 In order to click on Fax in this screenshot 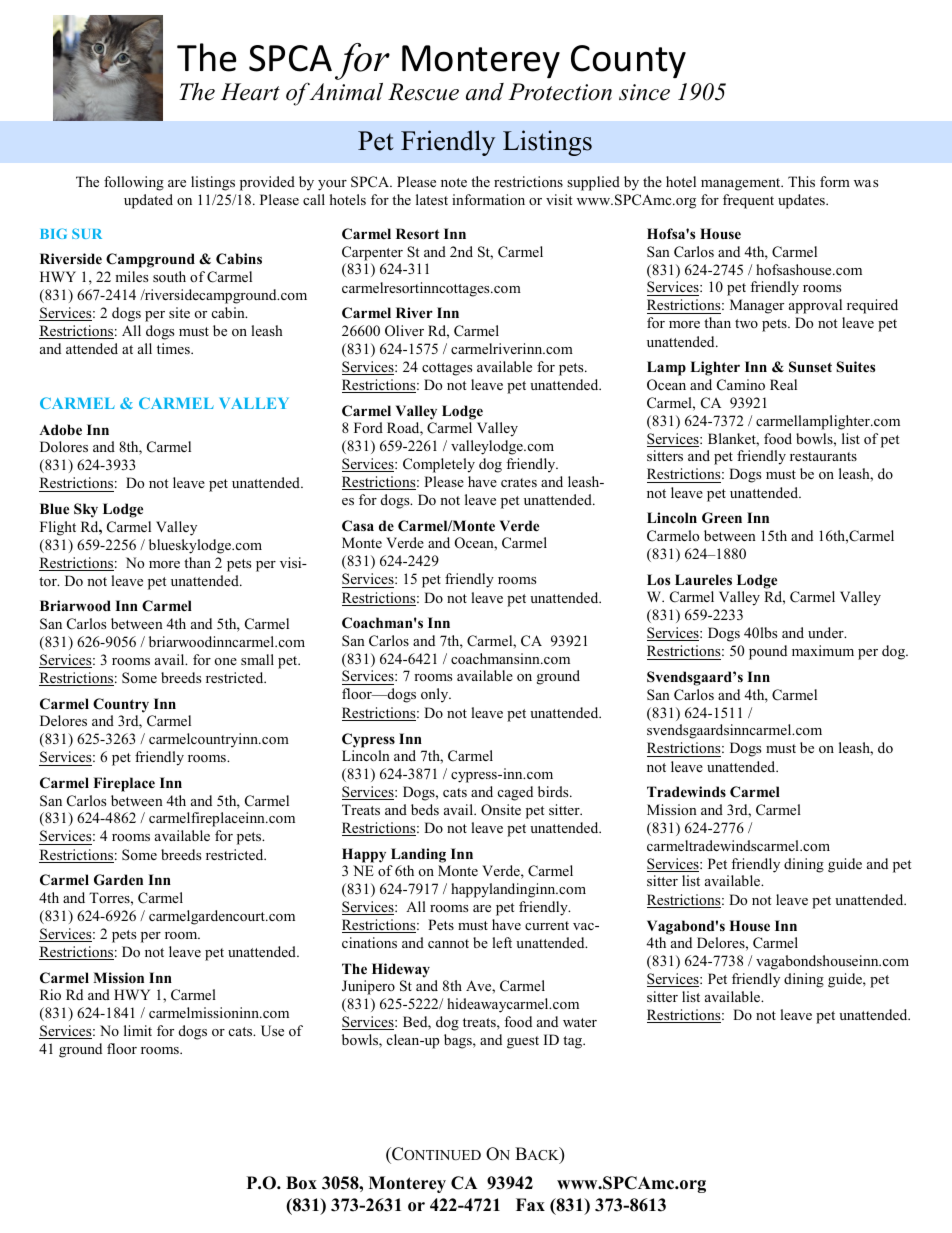, I will do `click(530, 1204)`.
